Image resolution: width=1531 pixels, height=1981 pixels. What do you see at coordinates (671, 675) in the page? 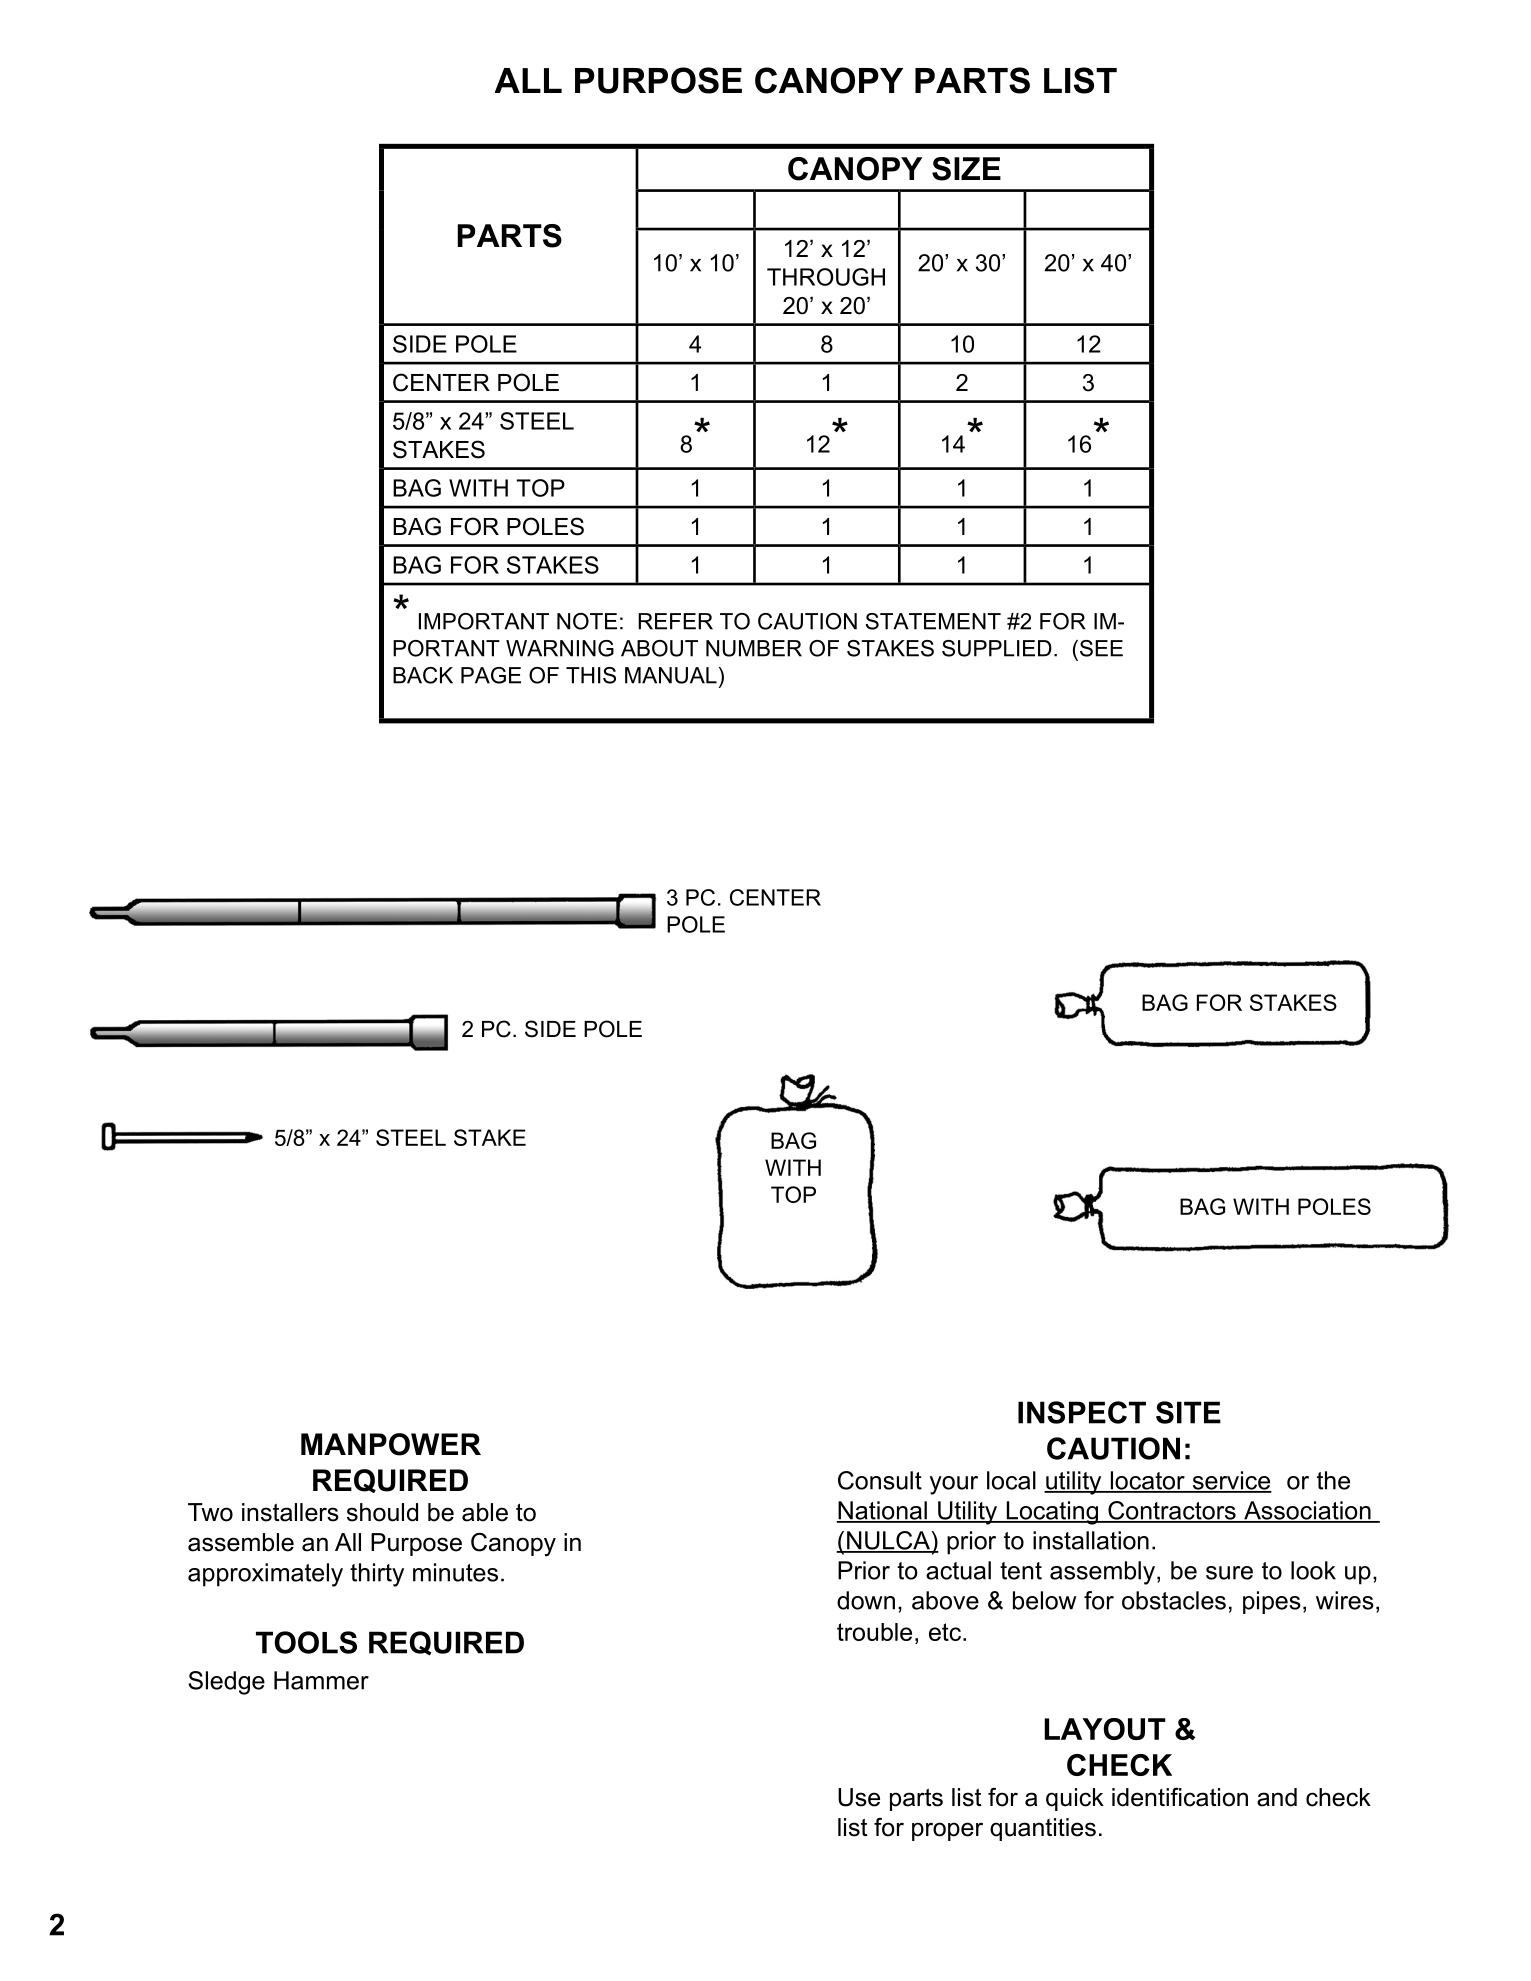
I see `MANUAL` at bounding box center [671, 675].
